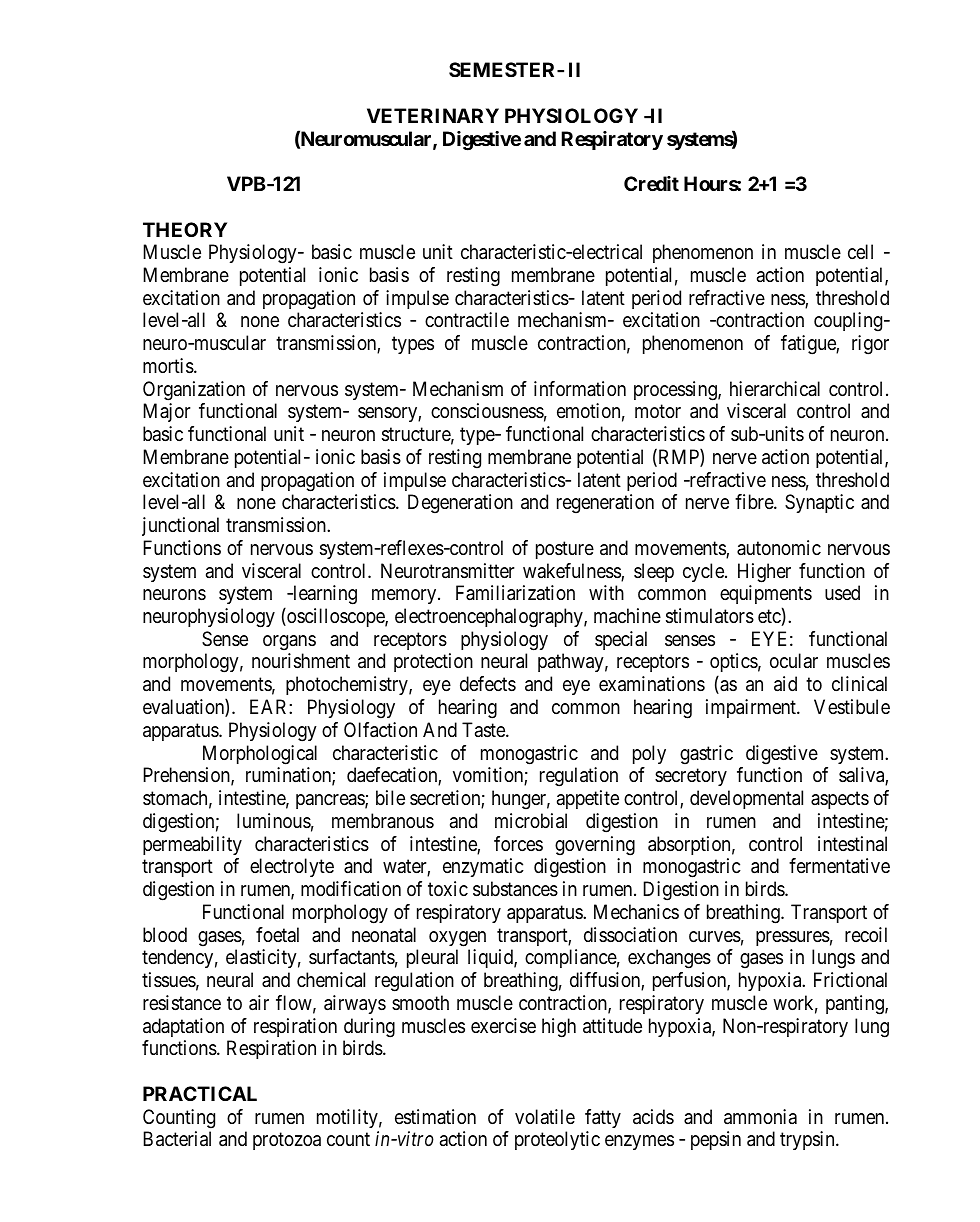 This page has width=980, height=1222. I want to click on Familiarization, so click(515, 593).
